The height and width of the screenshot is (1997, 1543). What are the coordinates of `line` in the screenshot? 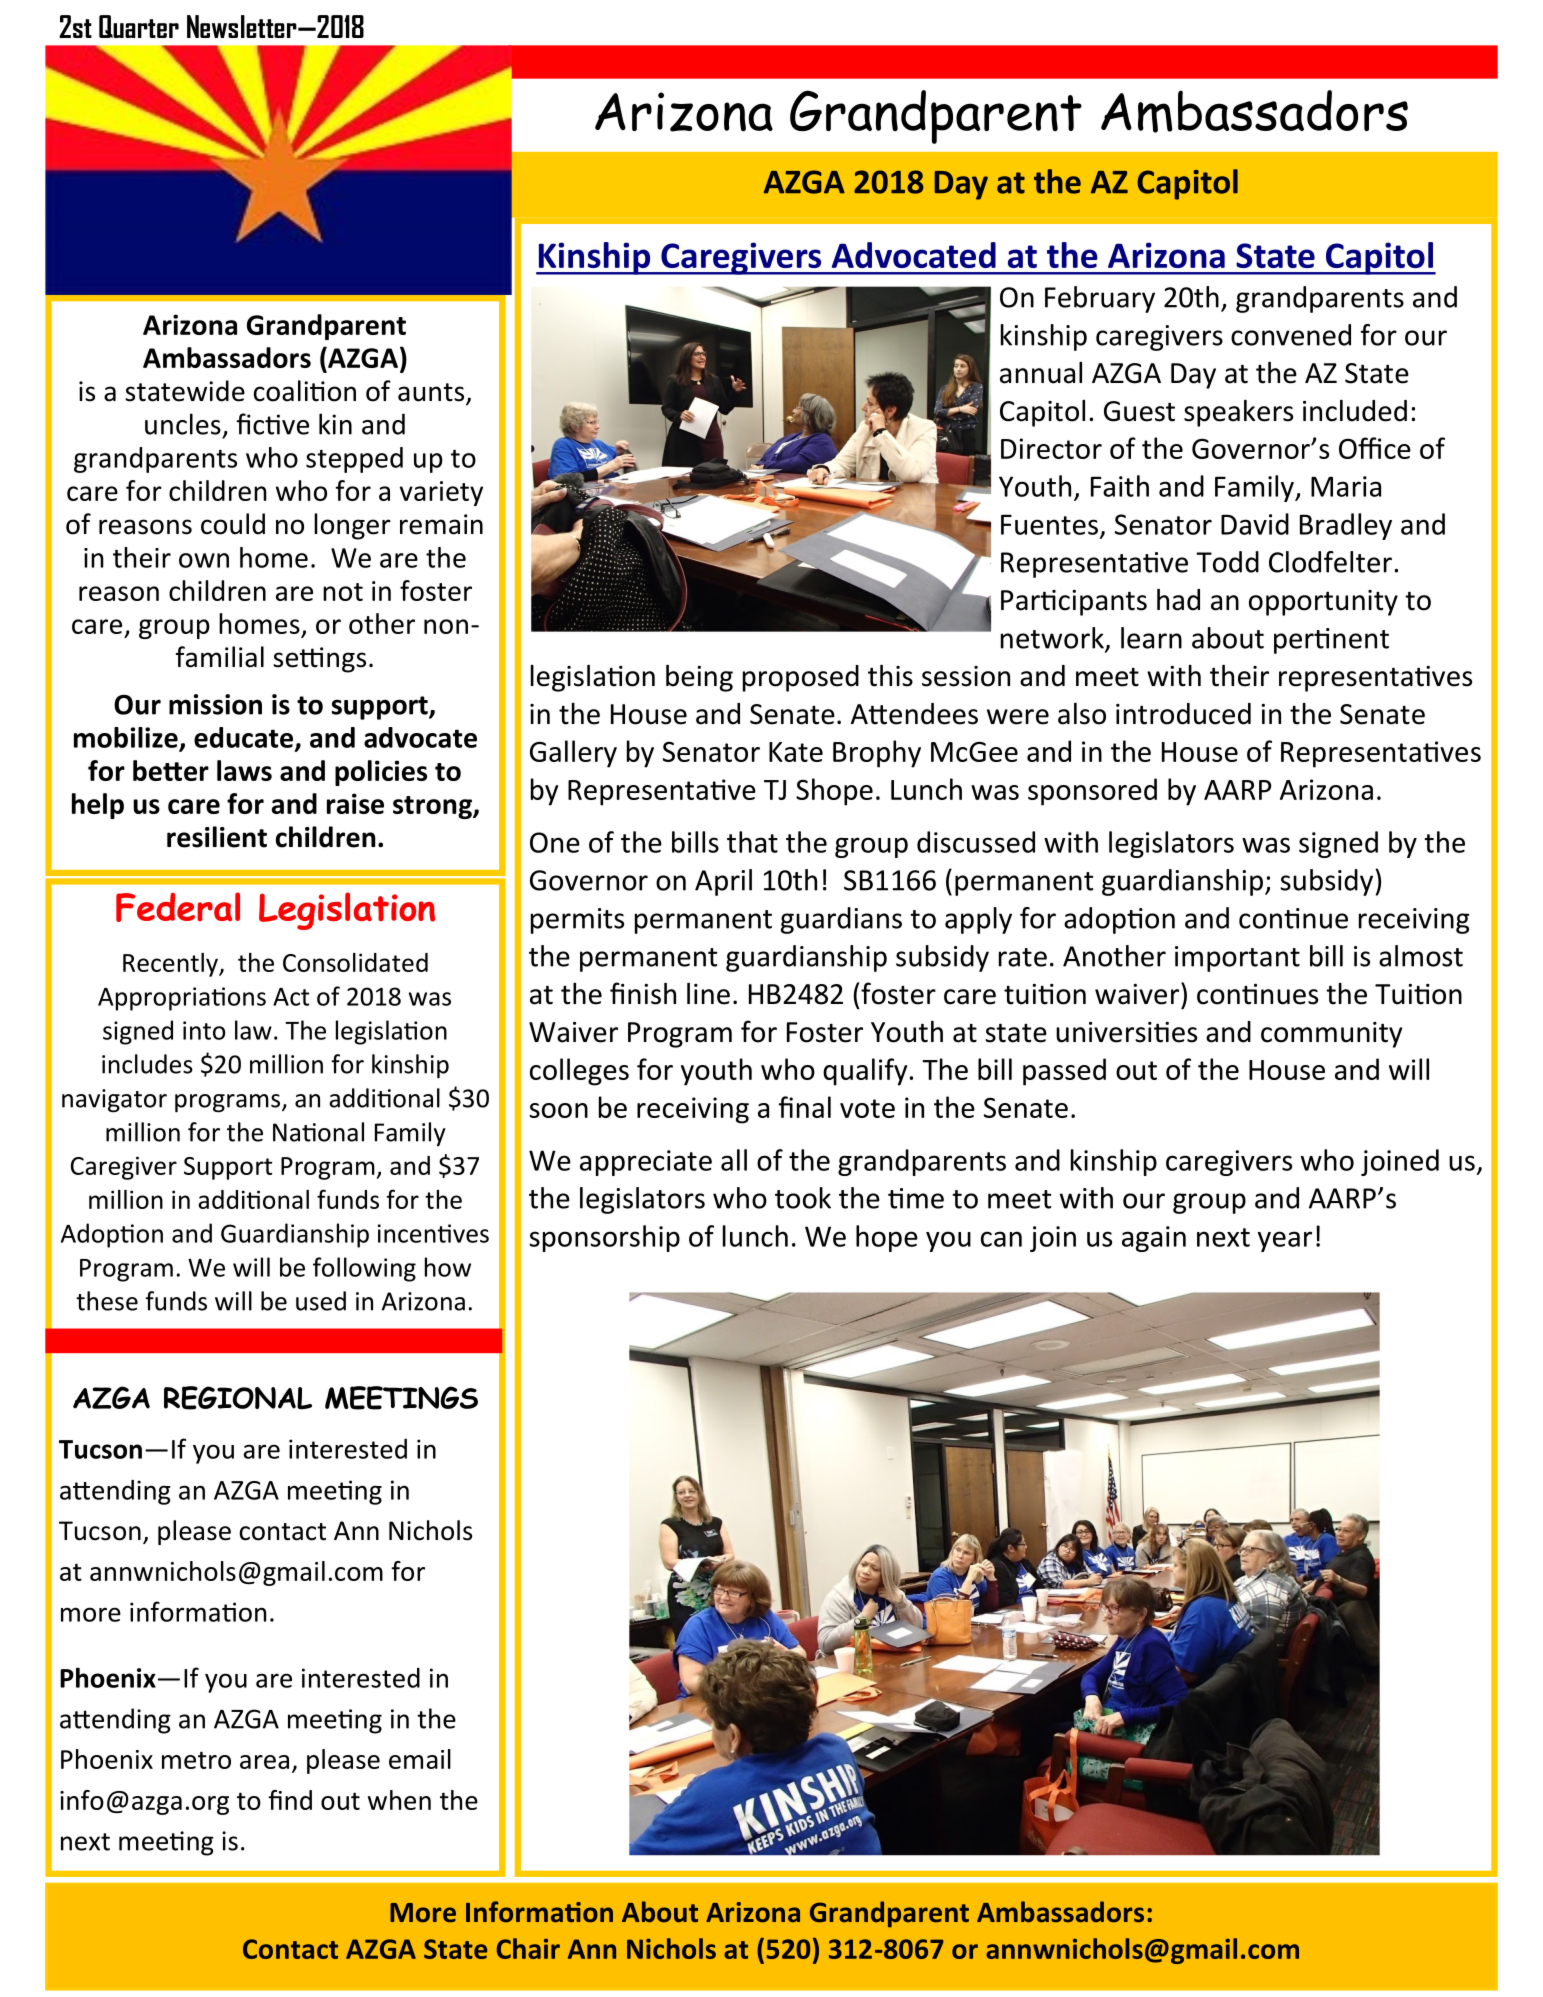 It's located at (708, 994).
